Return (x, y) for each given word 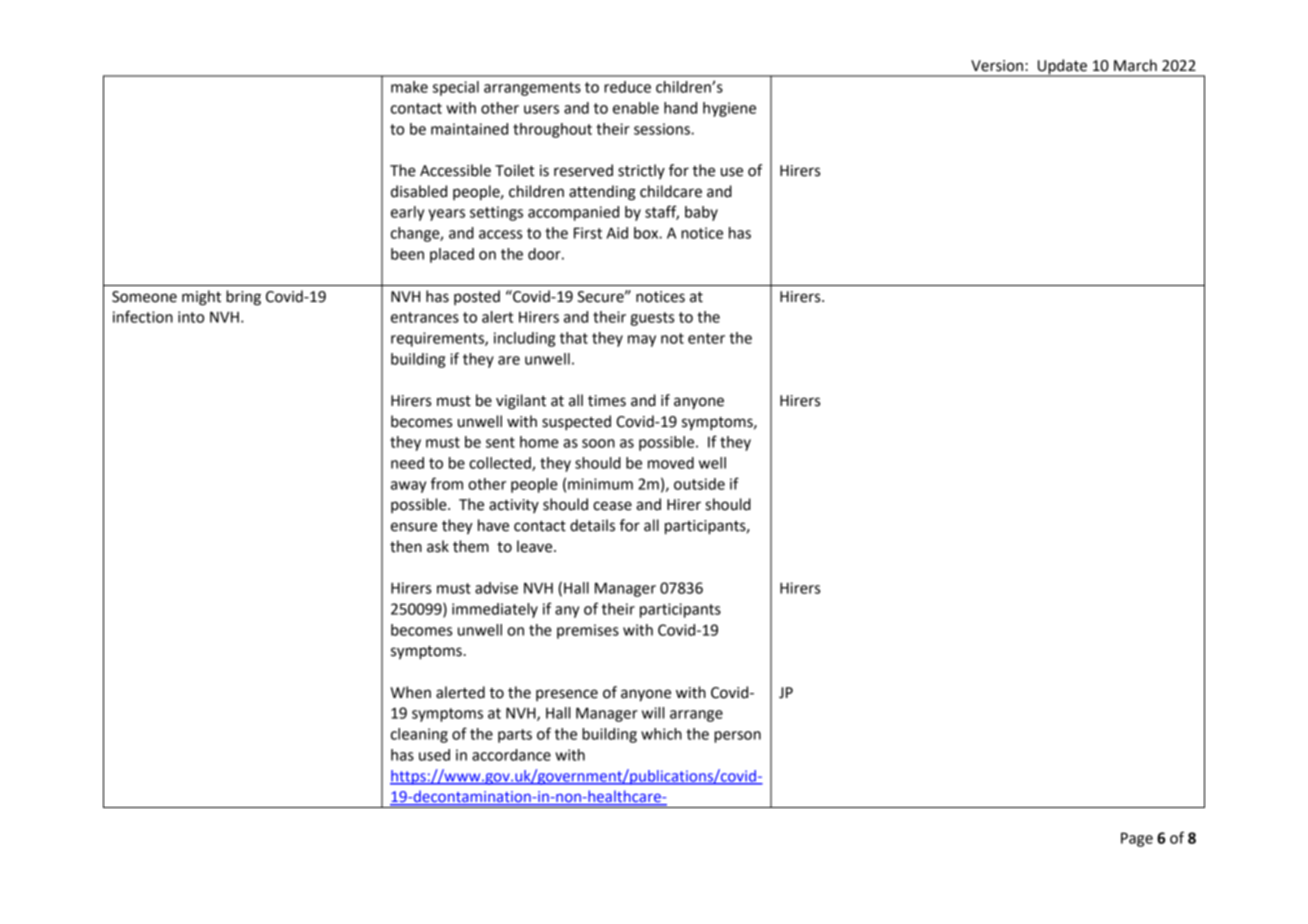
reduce (627, 87)
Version (997, 66)
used (434, 755)
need (407, 463)
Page (1137, 839)
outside (699, 484)
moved (671, 463)
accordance (511, 755)
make (409, 87)
